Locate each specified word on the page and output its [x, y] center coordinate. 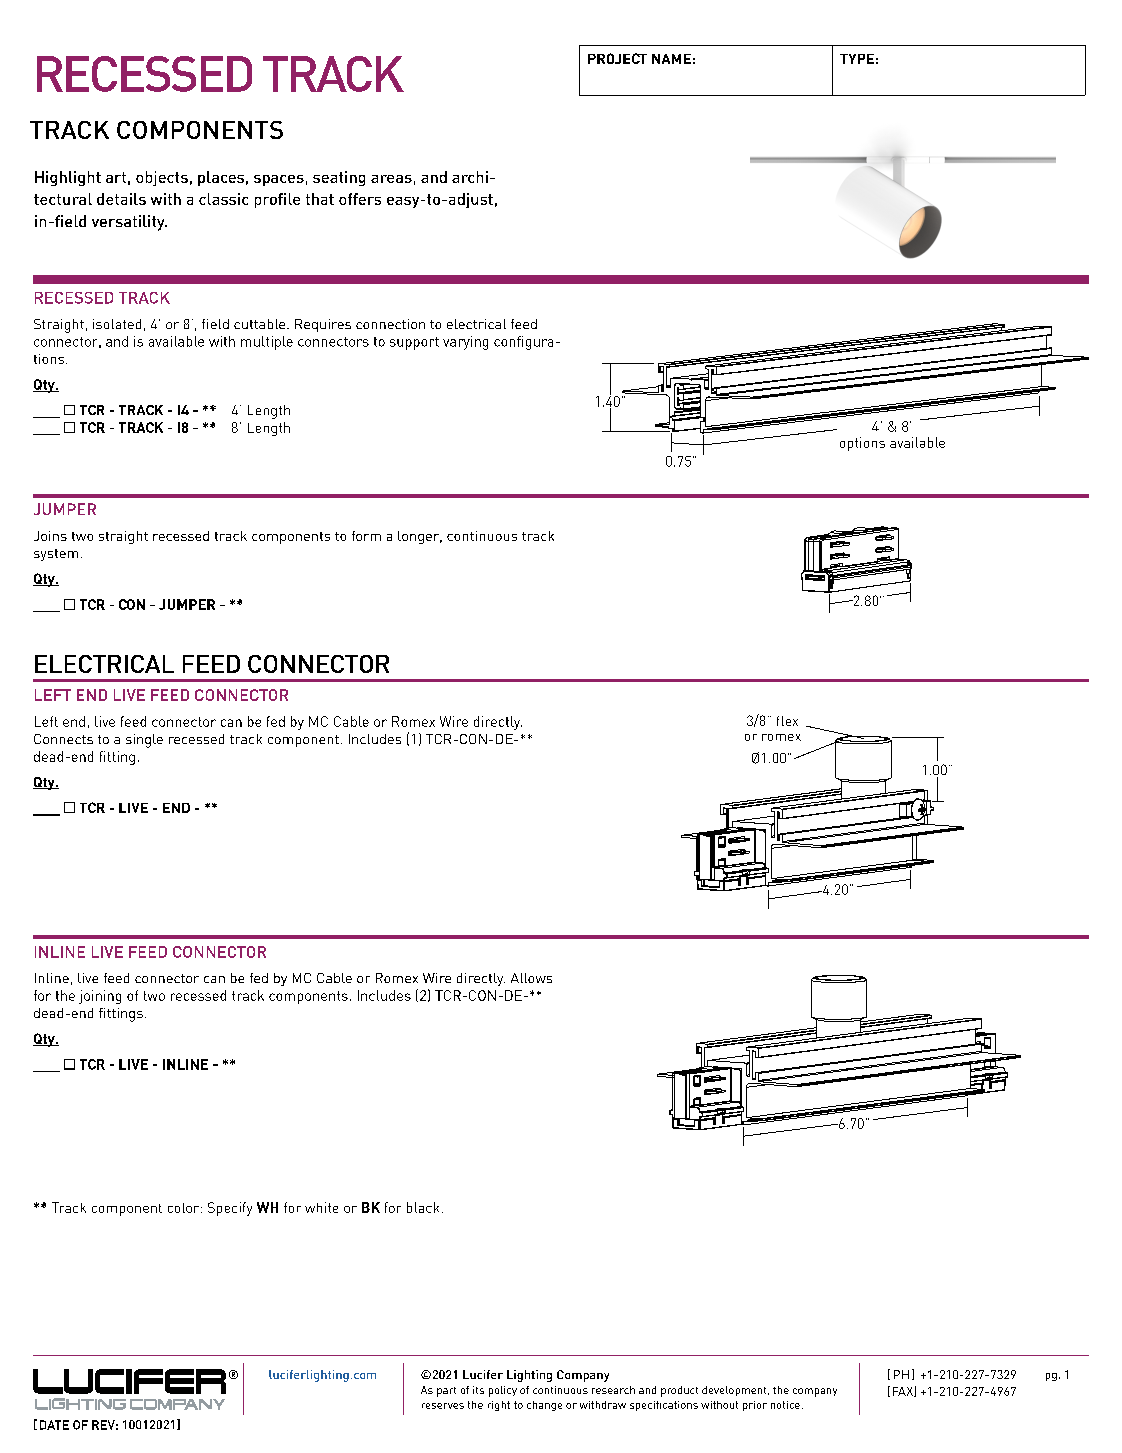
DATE [54, 1425]
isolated [117, 324]
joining [100, 997]
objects [162, 178]
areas [391, 179]
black [423, 1207]
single [144, 741]
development [735, 1391]
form [366, 536]
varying [465, 343]
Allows [531, 978]
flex [787, 721]
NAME [671, 59]
